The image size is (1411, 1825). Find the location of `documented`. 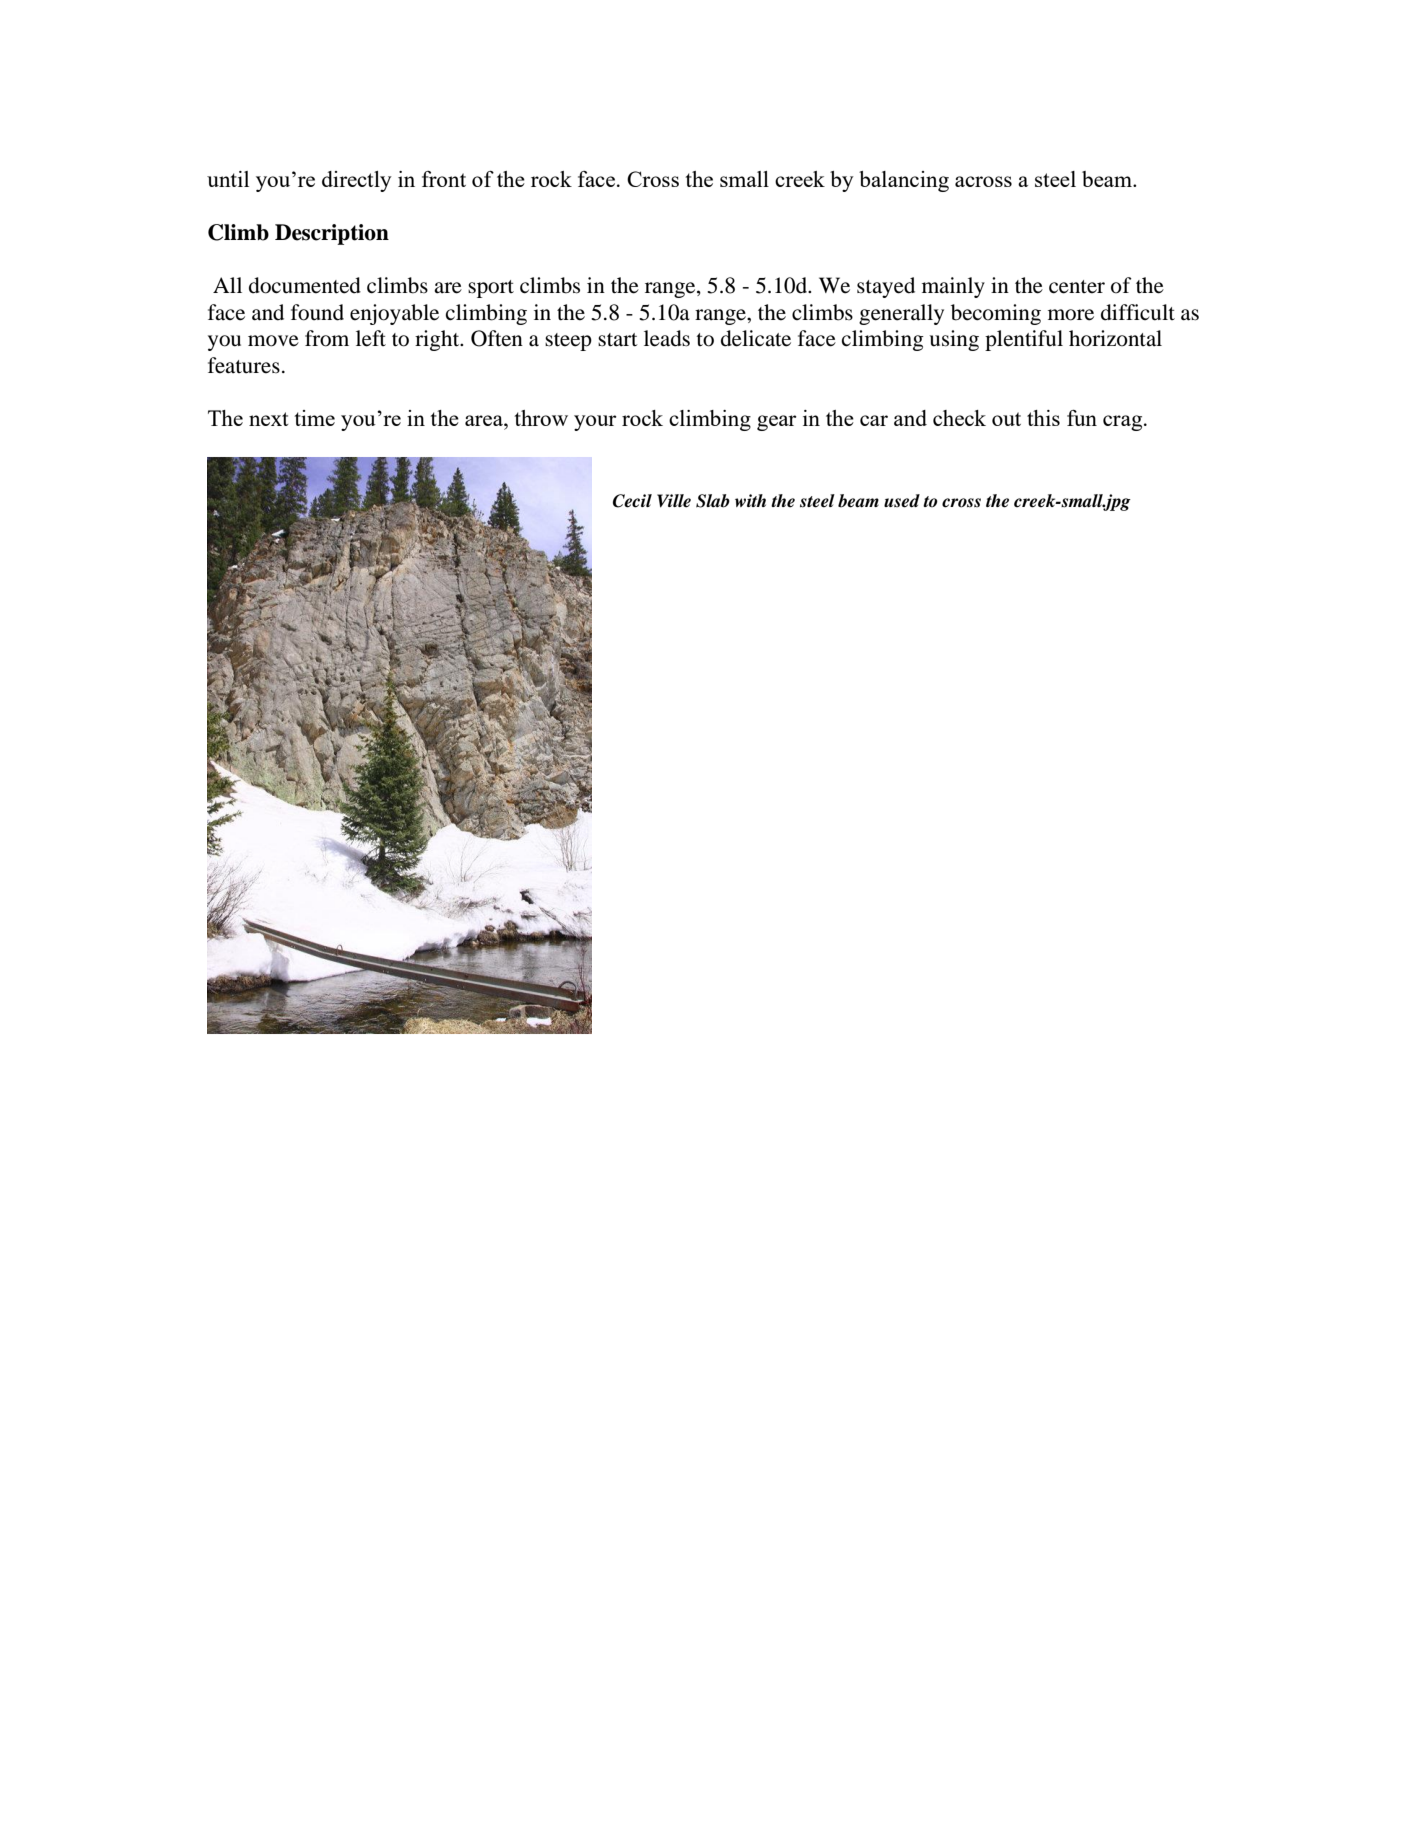

documented is located at coordinates (305, 285).
